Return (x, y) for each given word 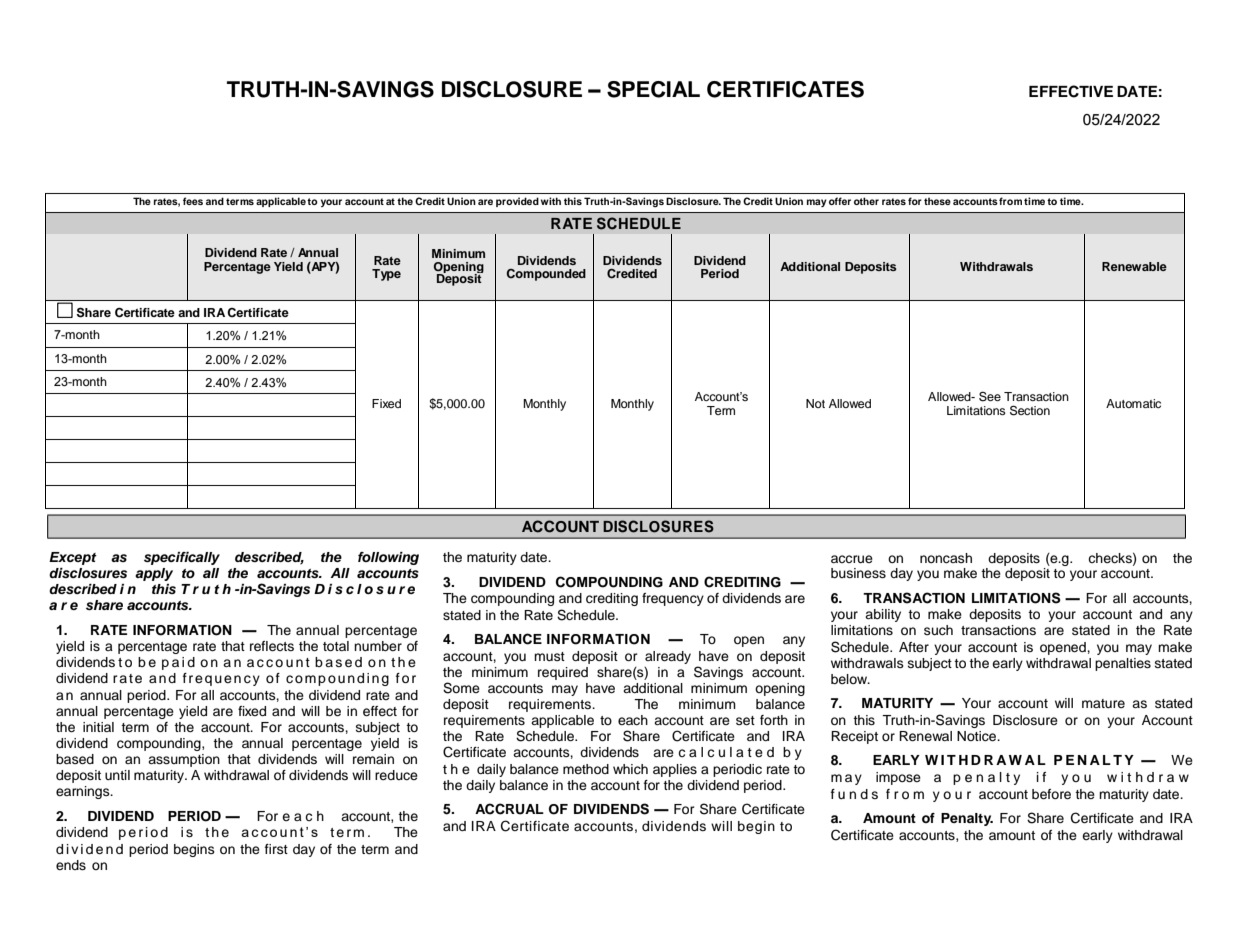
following (388, 558)
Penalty (967, 819)
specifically (182, 558)
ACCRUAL (509, 809)
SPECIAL (653, 89)
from (1010, 201)
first (276, 849)
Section (1030, 410)
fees (193, 201)
